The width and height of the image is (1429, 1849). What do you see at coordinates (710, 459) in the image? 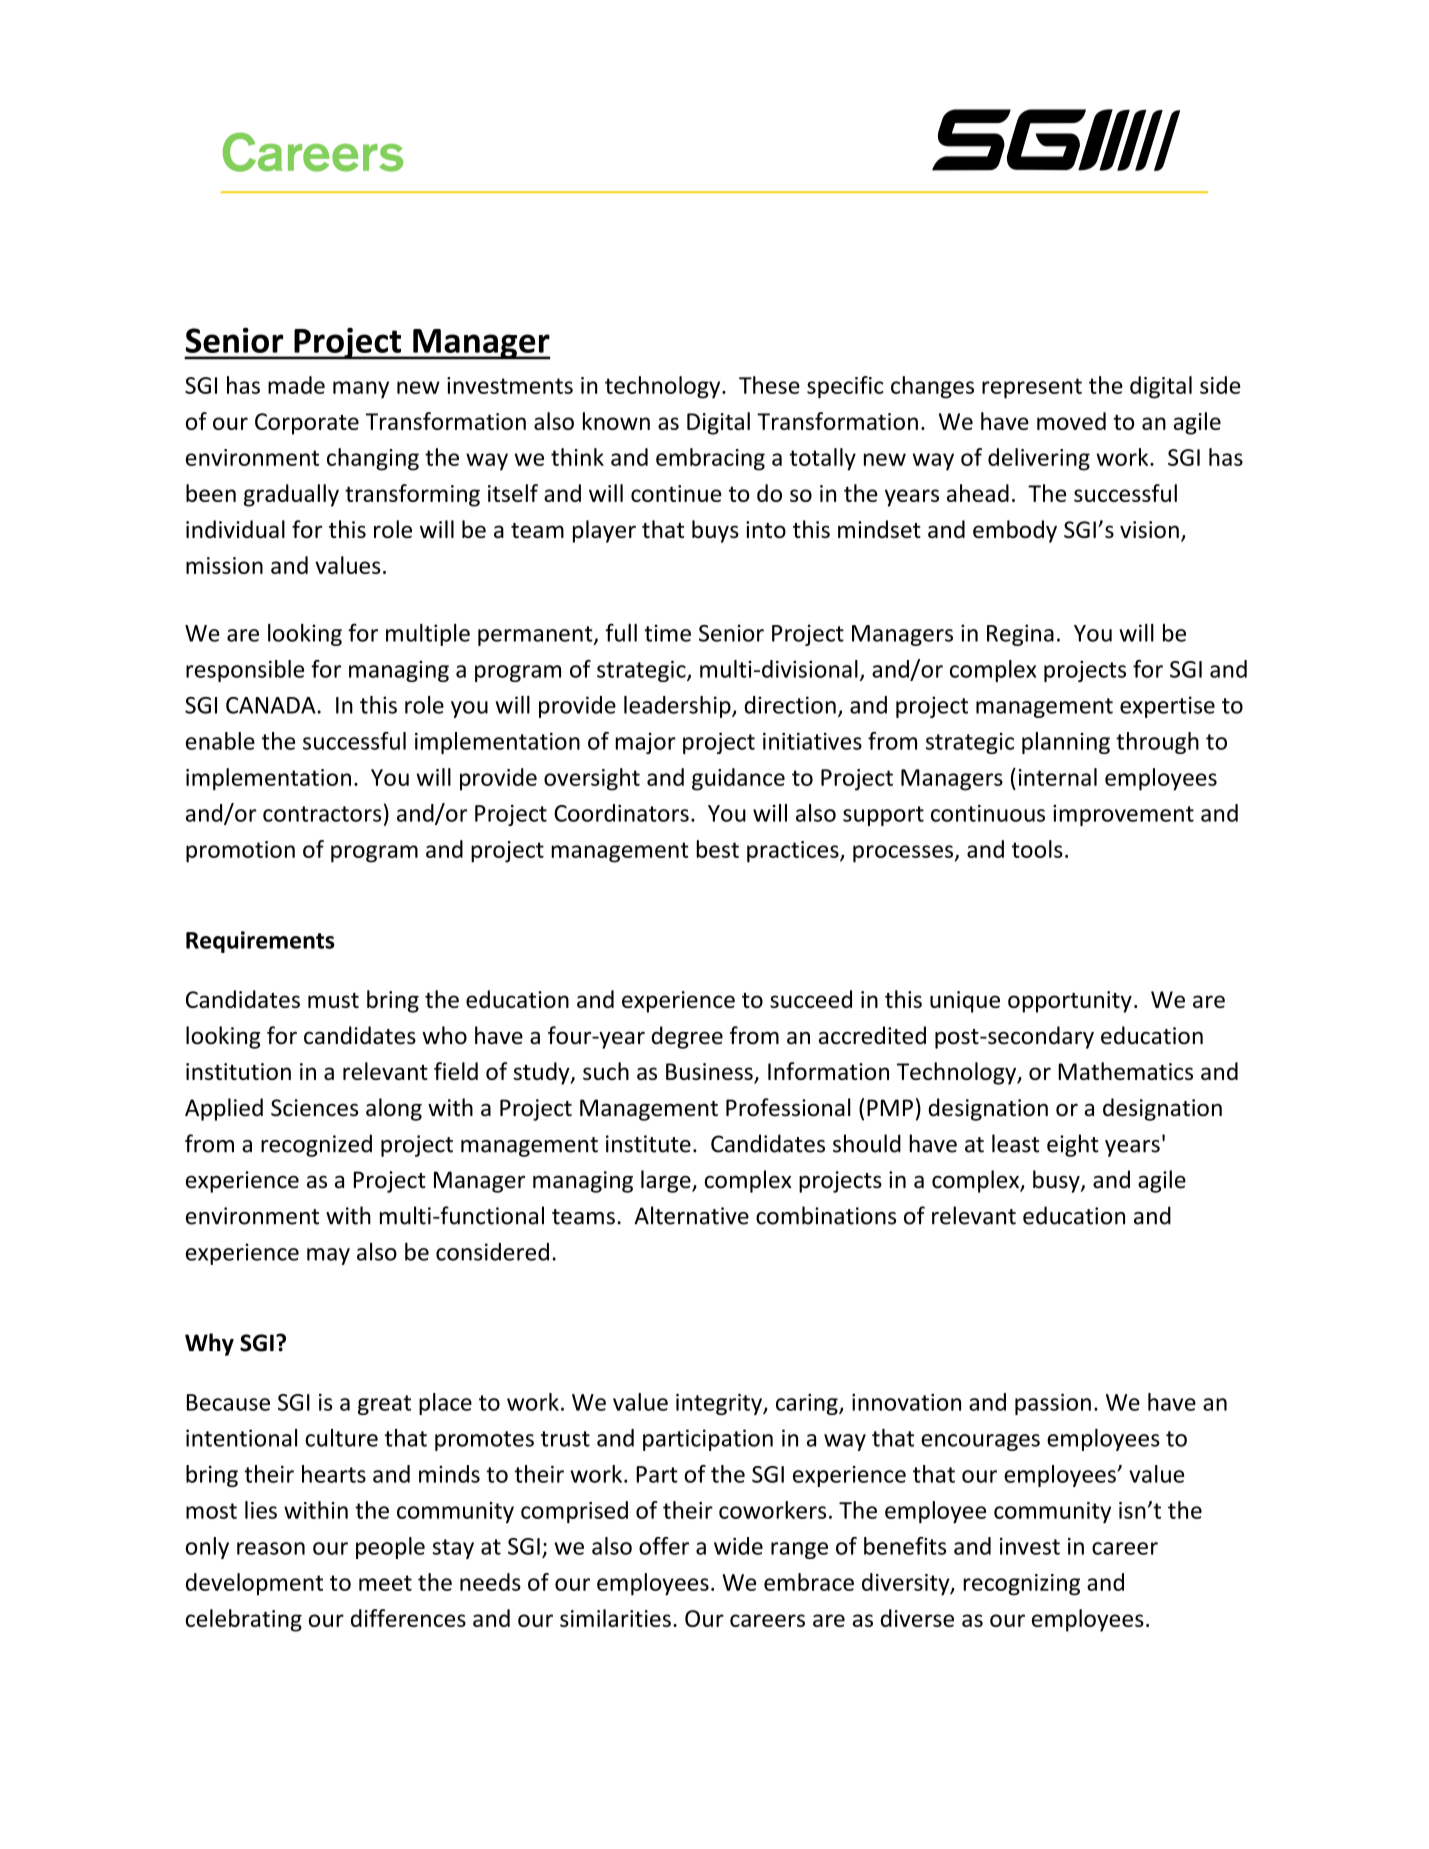
I see `embracing` at bounding box center [710, 459].
